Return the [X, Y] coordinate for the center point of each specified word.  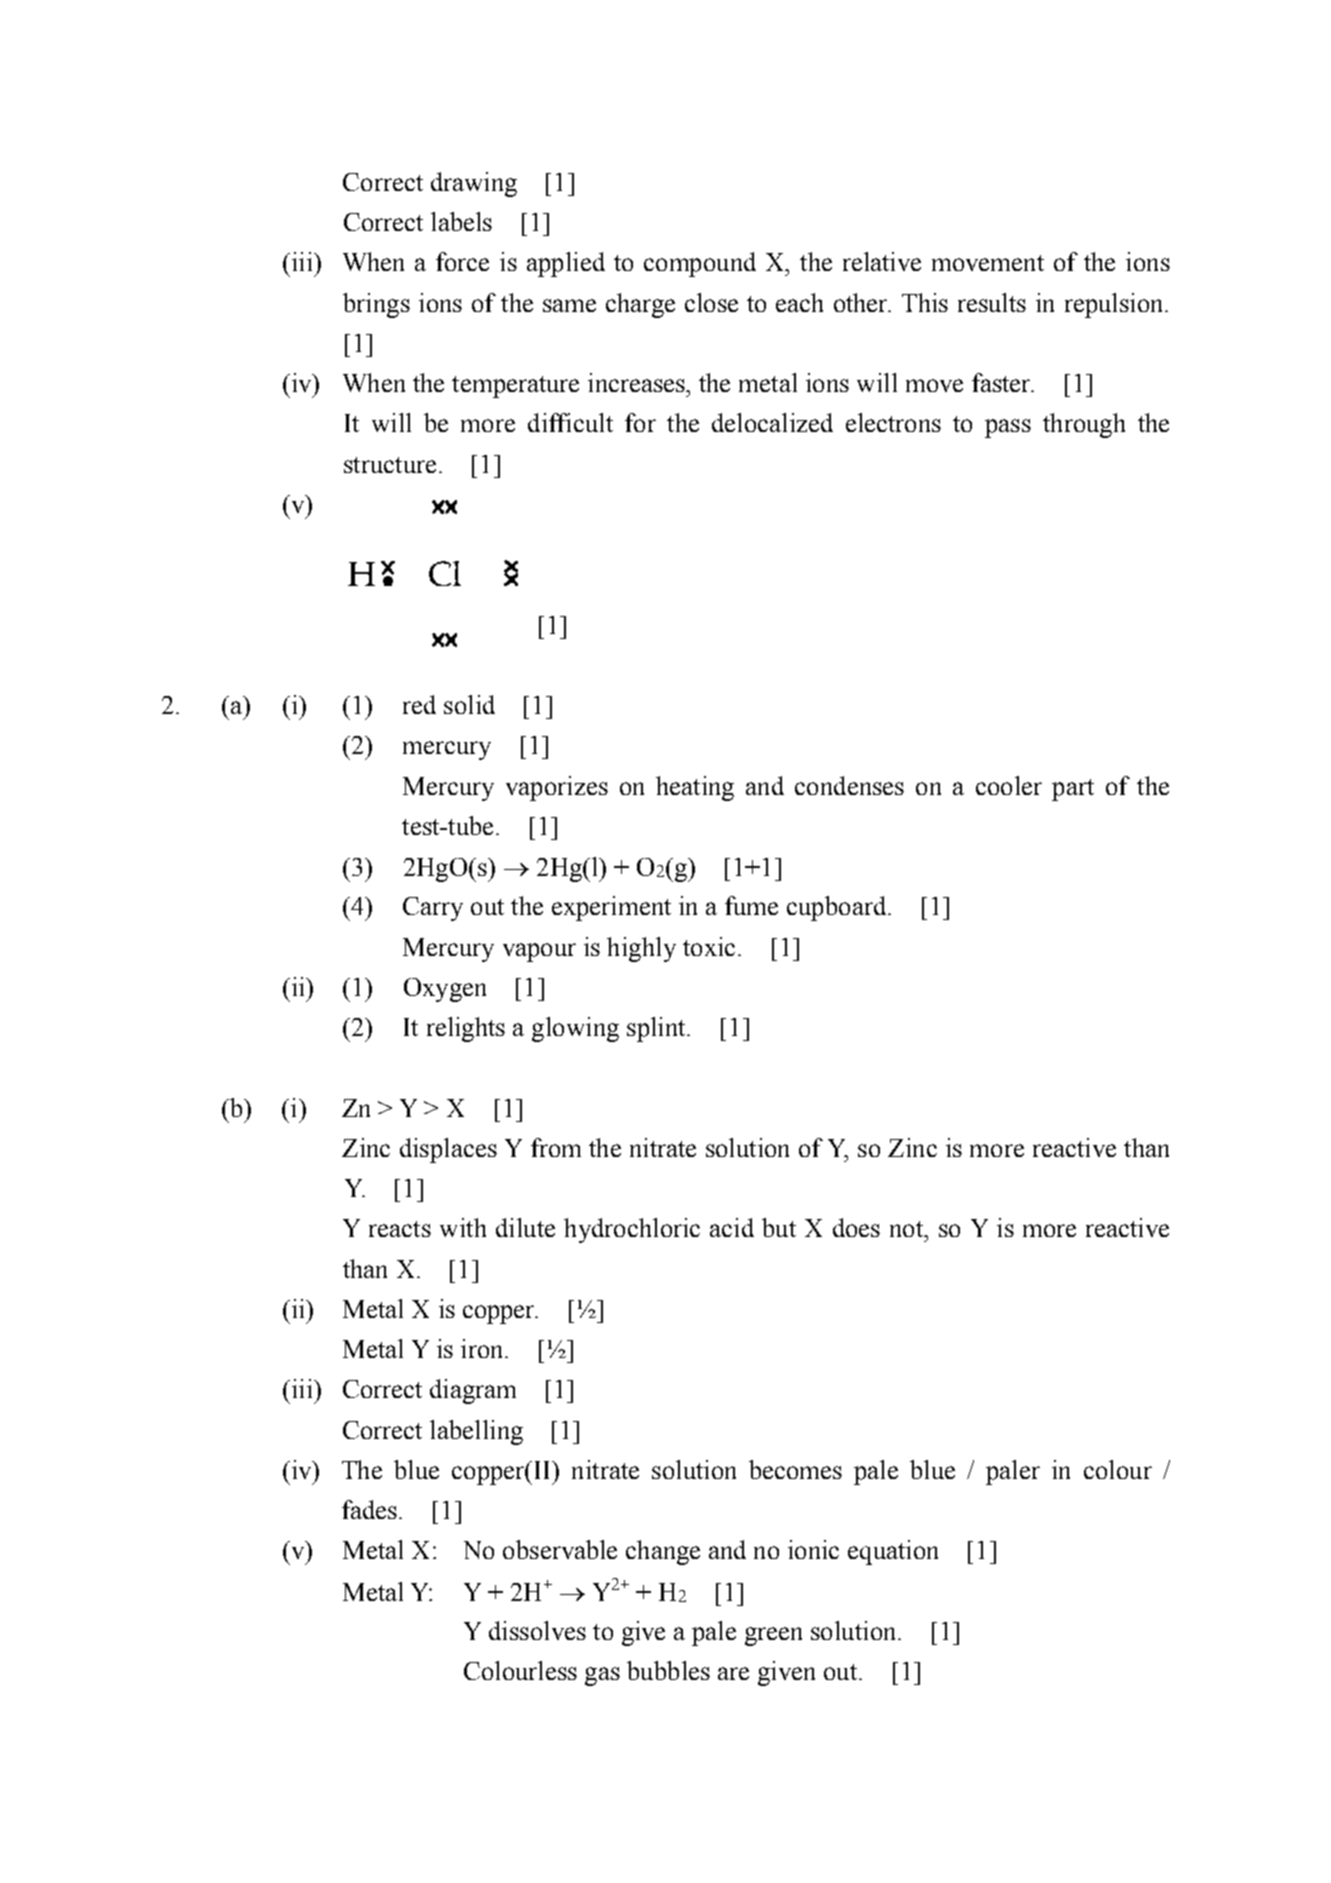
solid [469, 704]
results [992, 302]
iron [483, 1348]
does [856, 1227]
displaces [448, 1150]
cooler [1009, 785]
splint [657, 1029]
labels [461, 221]
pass [1008, 428]
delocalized [772, 422]
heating [695, 788]
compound [700, 264]
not [908, 1229]
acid [732, 1227]
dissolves [537, 1630]
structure [390, 465]
